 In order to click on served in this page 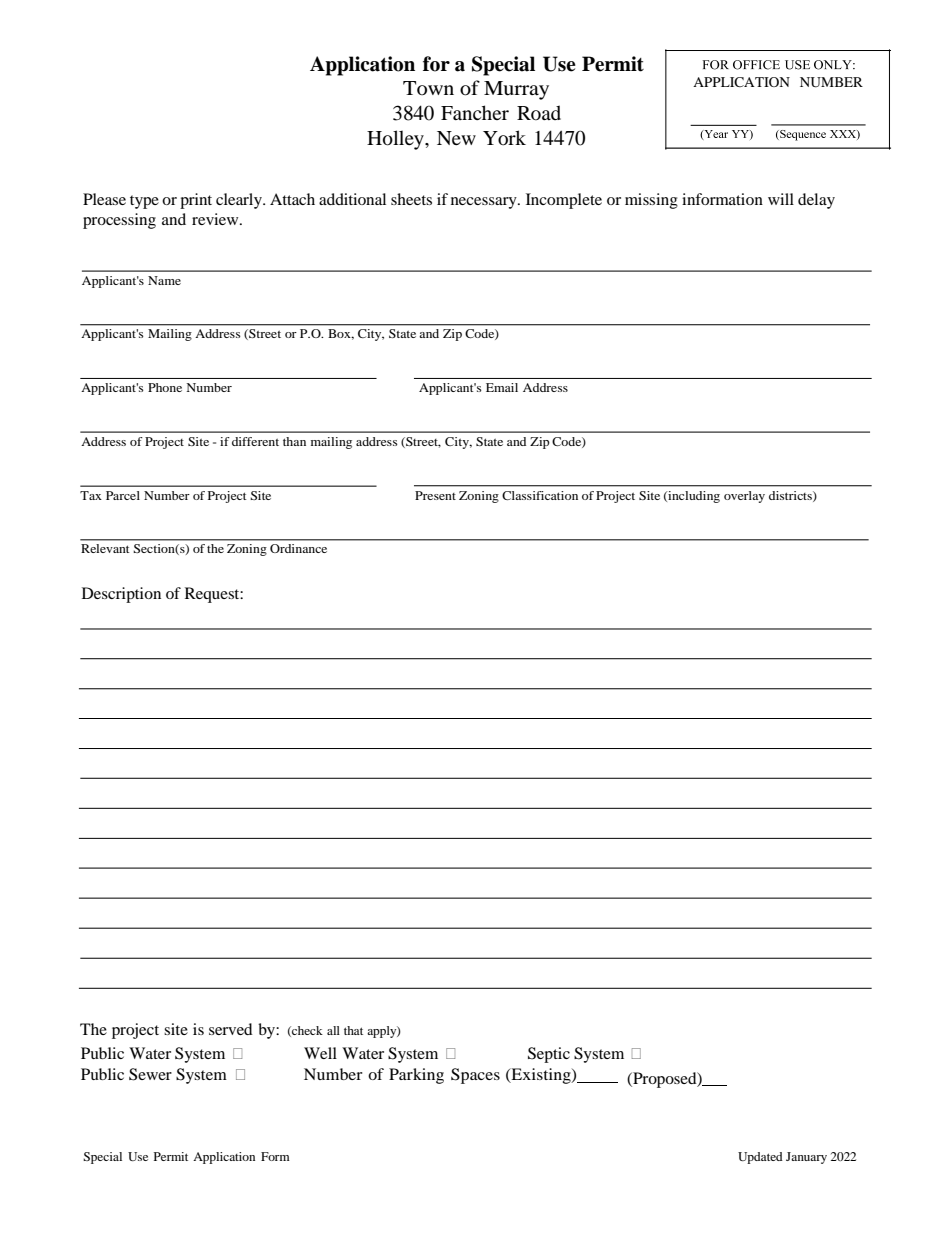, I will do `click(231, 1029)`.
